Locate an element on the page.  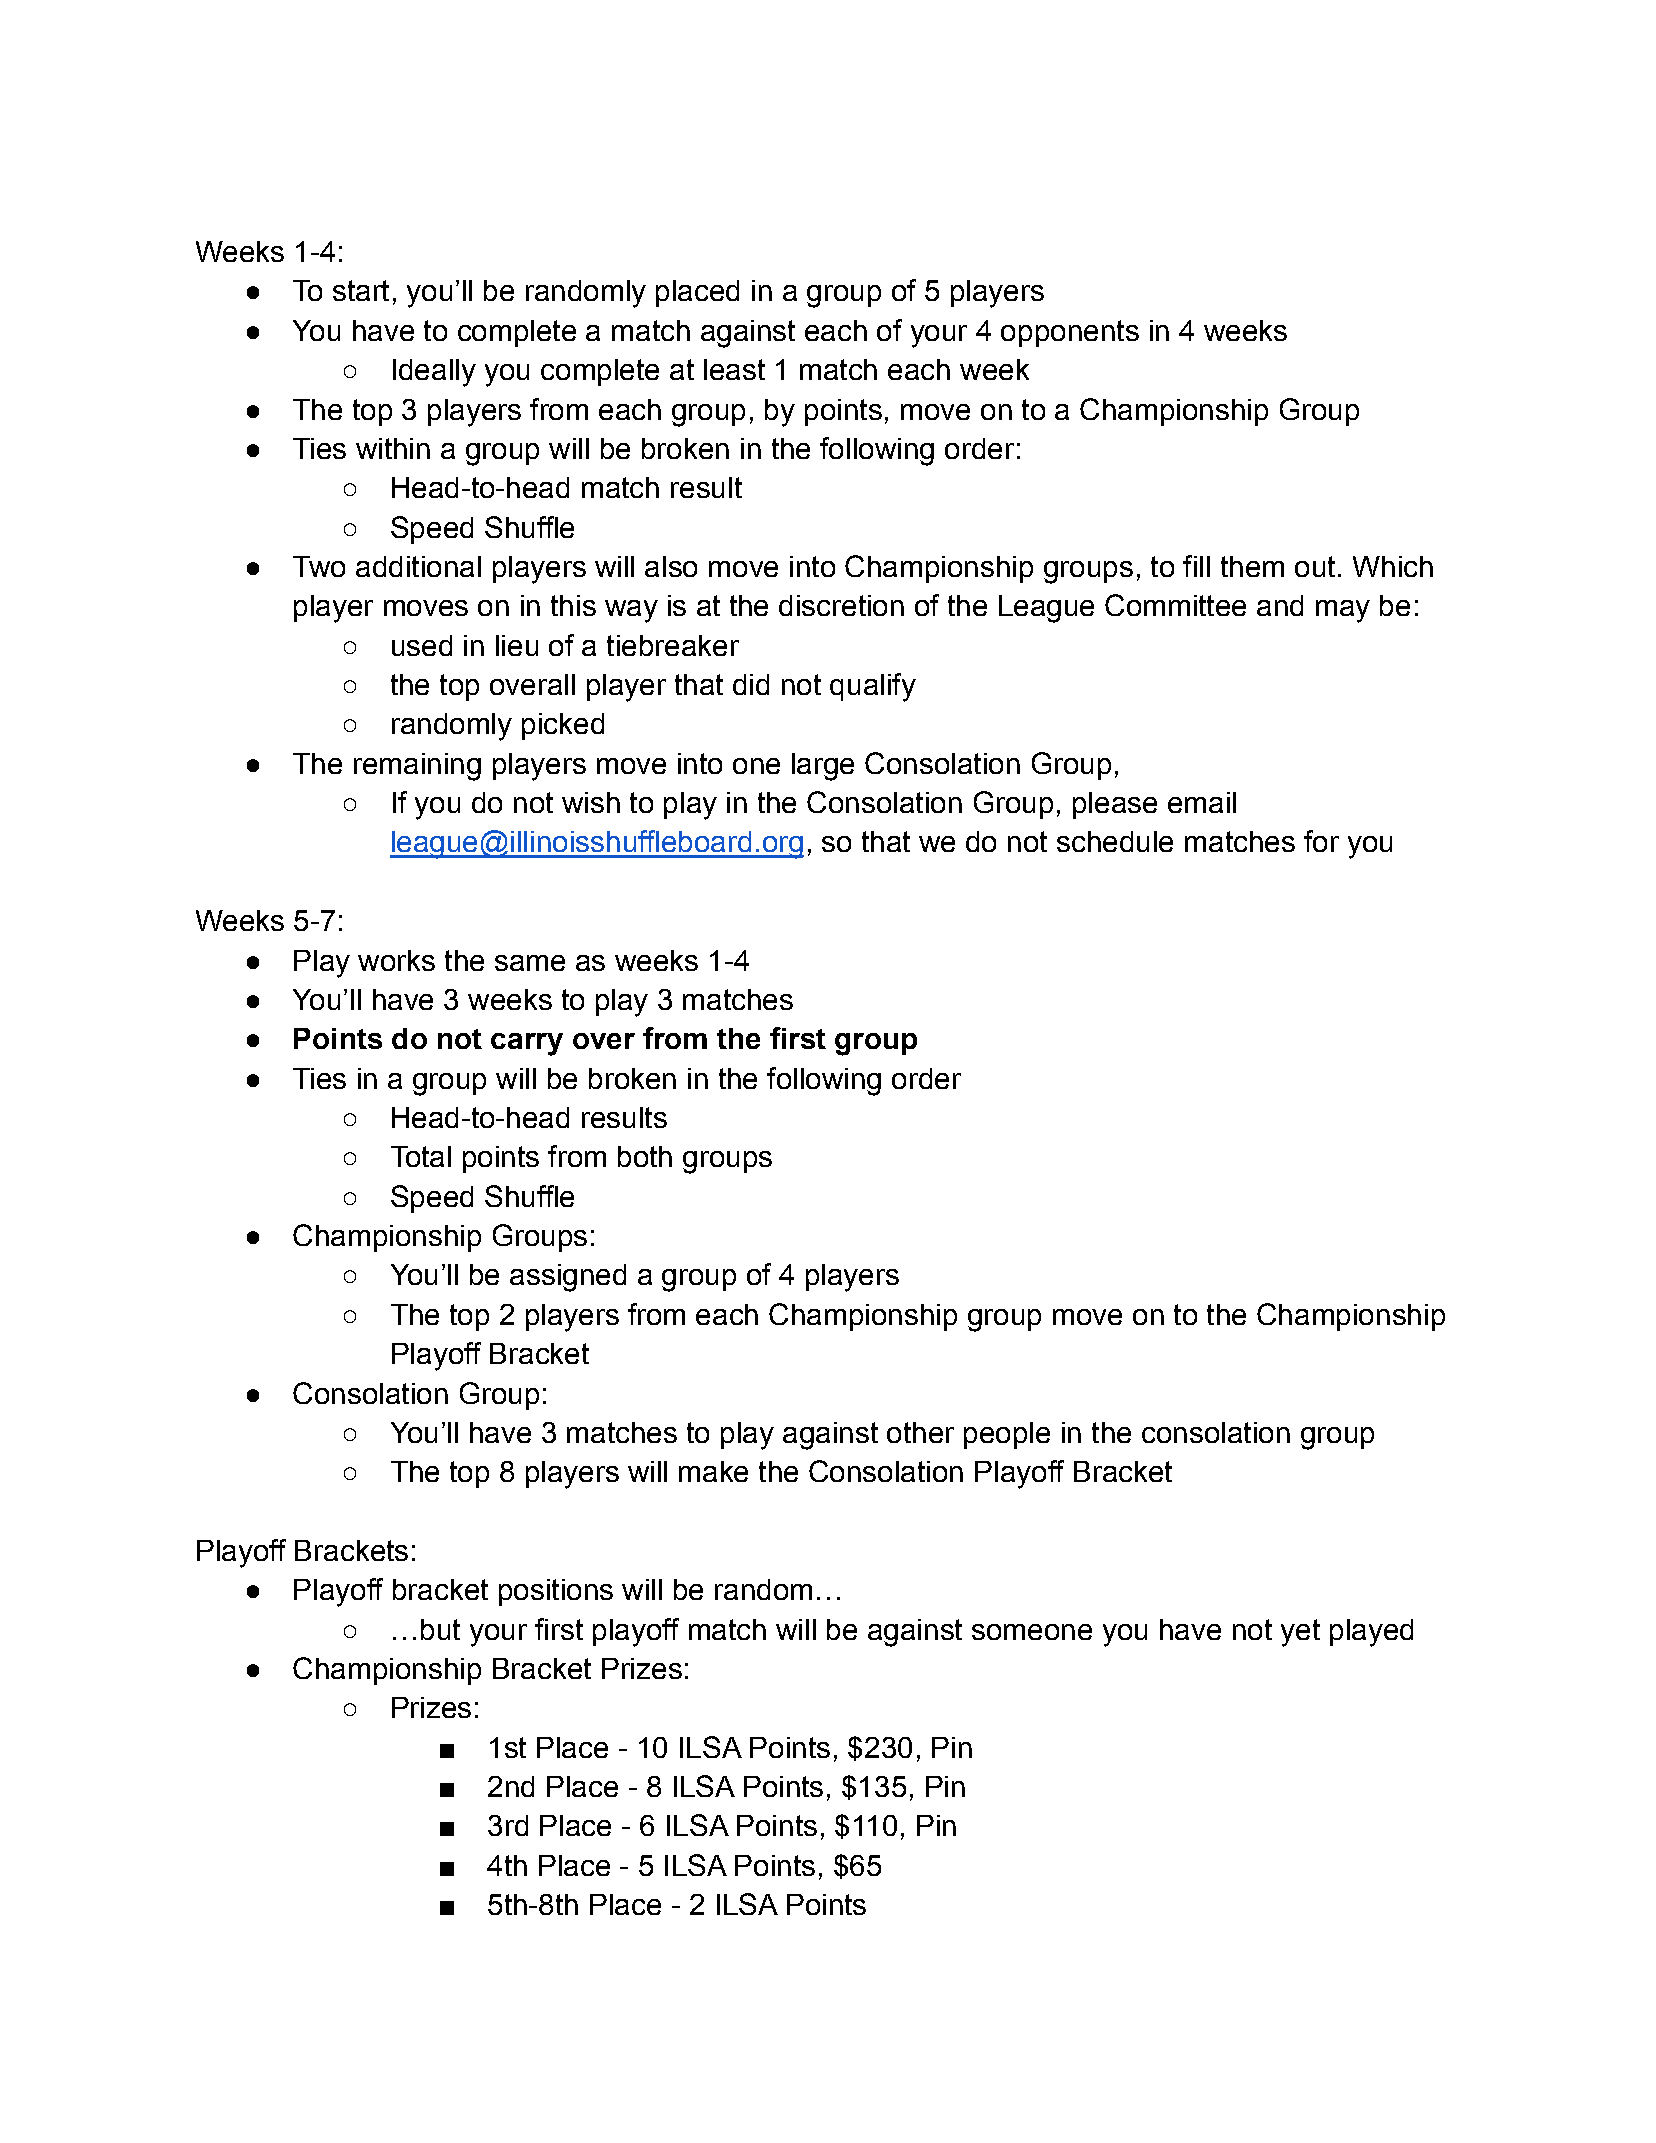
works is located at coordinates (396, 960).
